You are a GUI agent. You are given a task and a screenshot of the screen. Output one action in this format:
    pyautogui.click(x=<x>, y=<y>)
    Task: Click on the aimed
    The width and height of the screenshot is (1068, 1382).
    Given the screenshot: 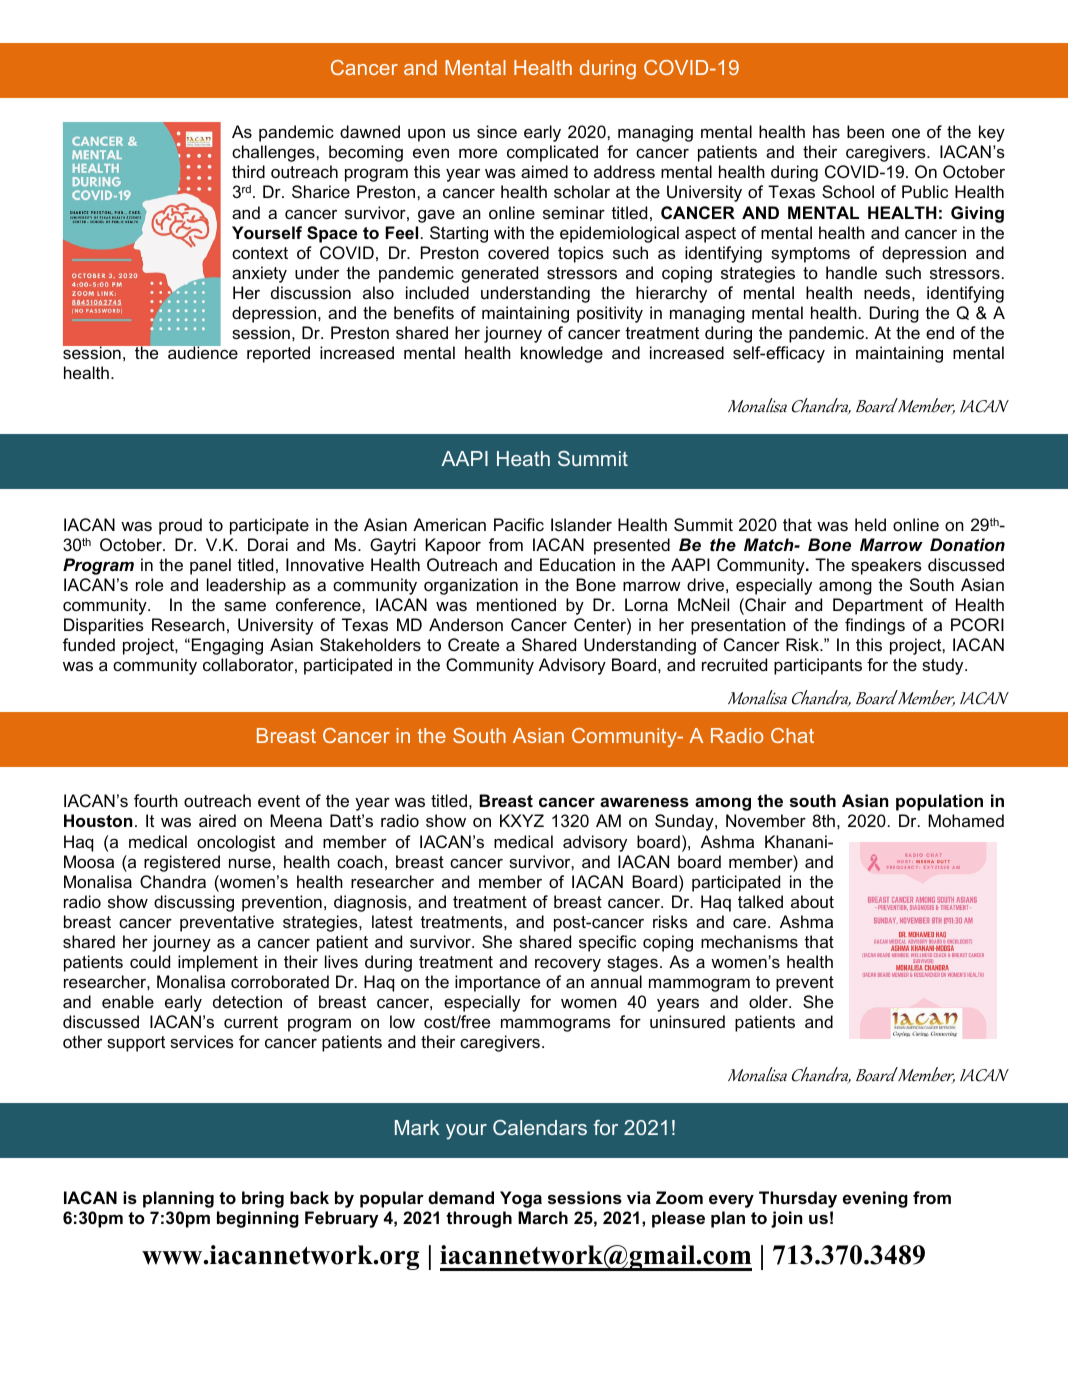 What is the action you would take?
    pyautogui.click(x=544, y=171)
